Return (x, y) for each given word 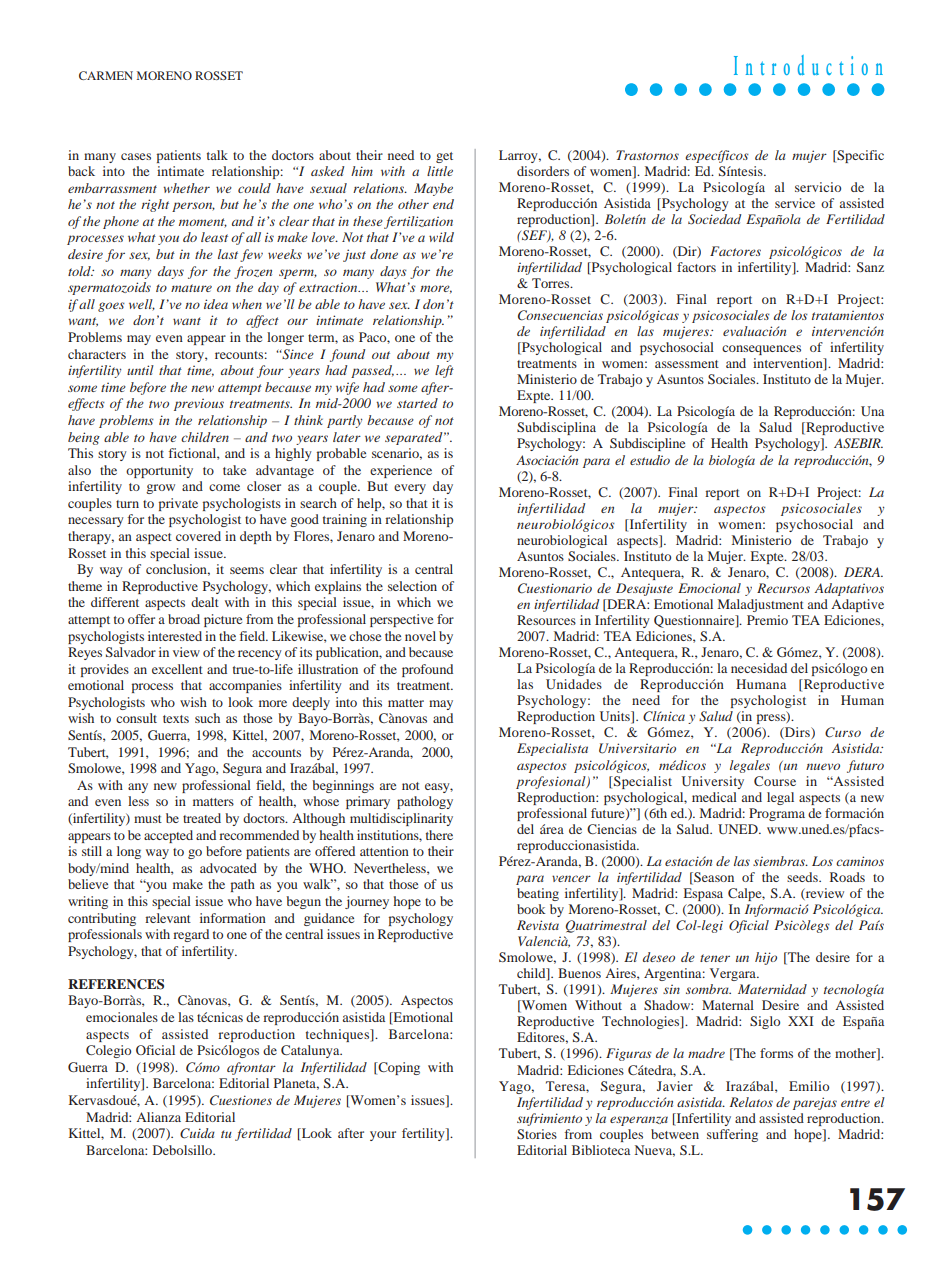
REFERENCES (116, 984)
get (444, 157)
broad (184, 619)
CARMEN (106, 75)
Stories (537, 1134)
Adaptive (857, 605)
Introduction (808, 65)
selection (412, 586)
